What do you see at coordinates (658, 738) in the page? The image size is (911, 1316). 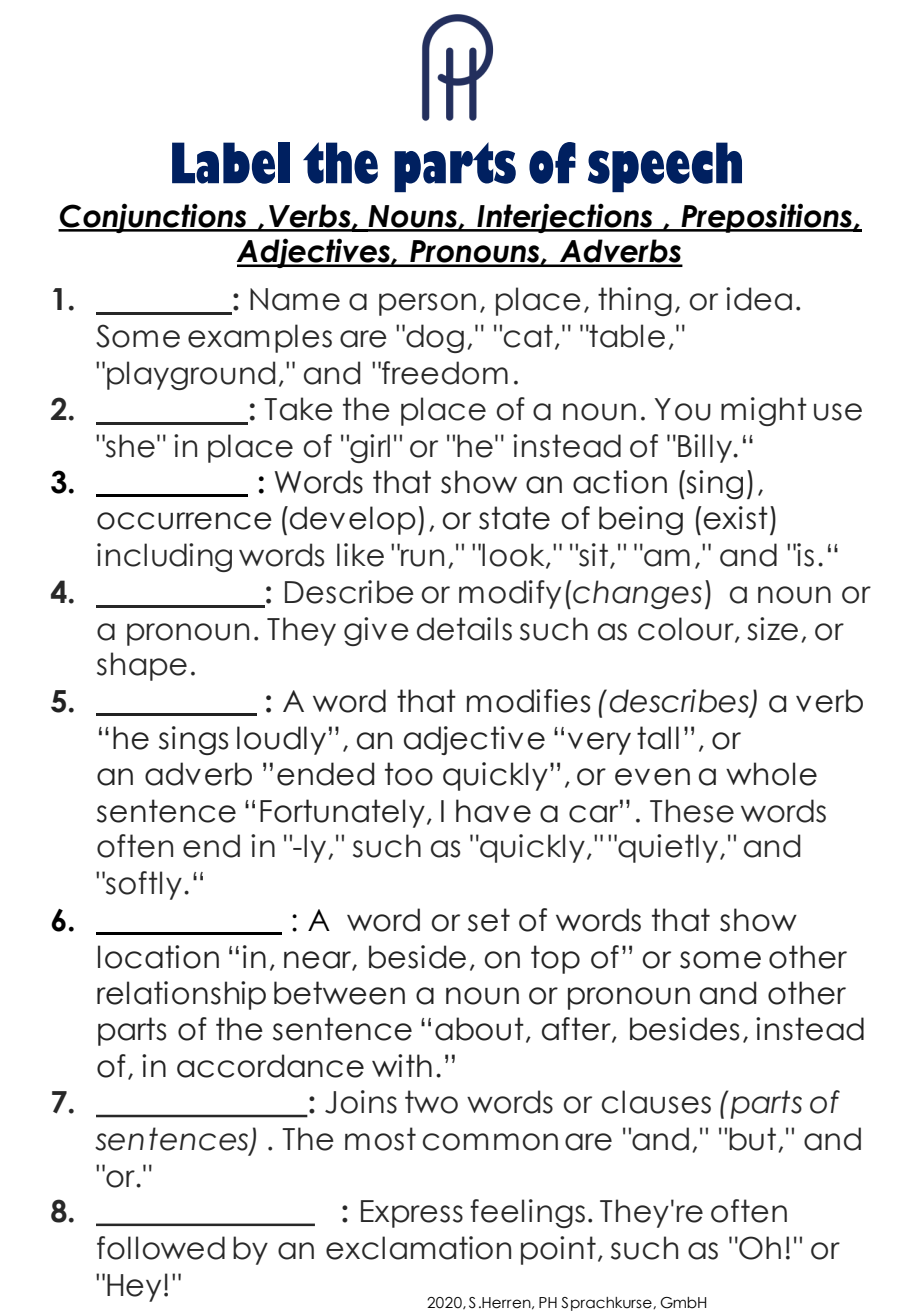 I see `tall` at bounding box center [658, 738].
